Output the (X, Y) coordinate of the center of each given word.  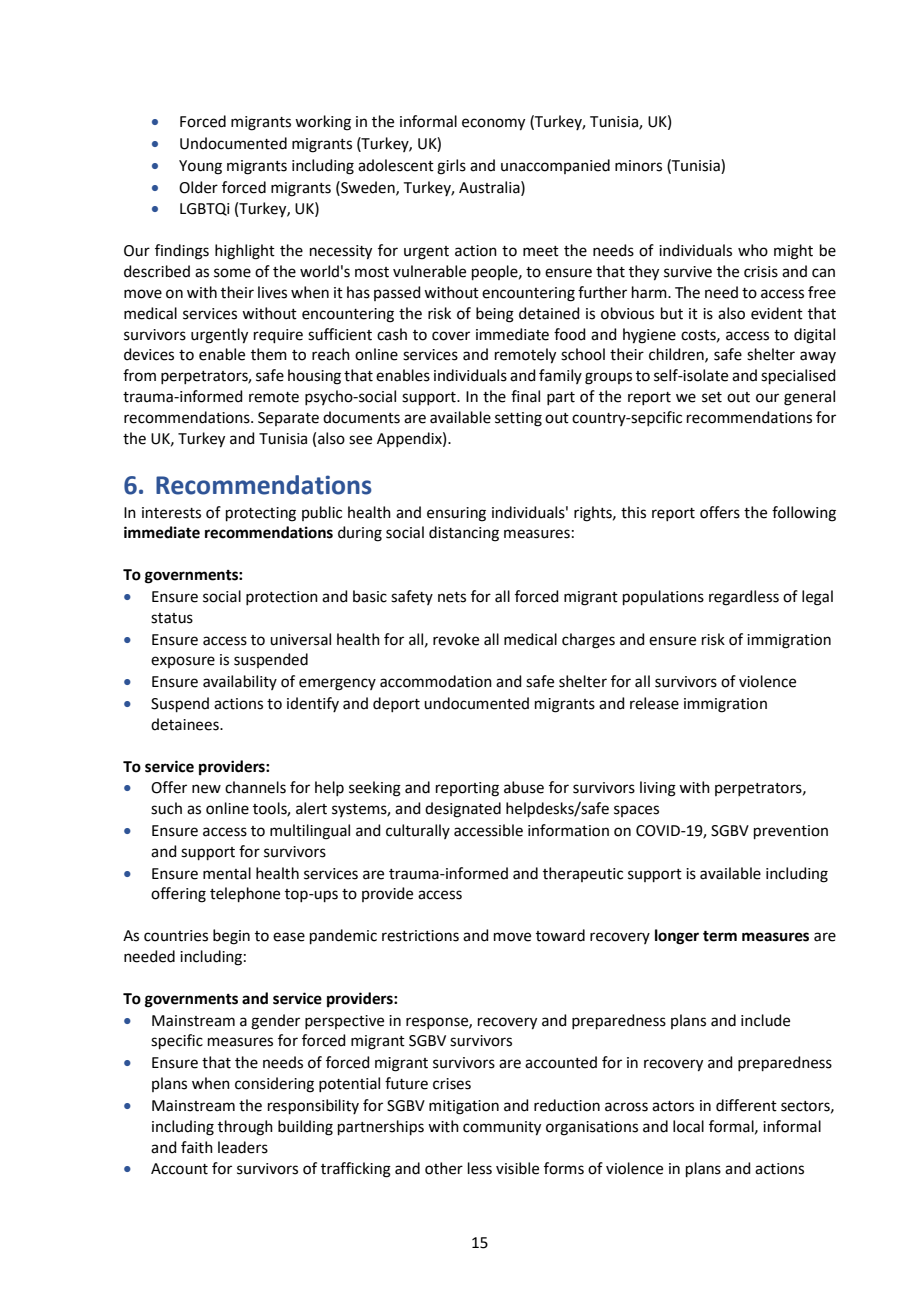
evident (777, 313)
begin (231, 937)
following (804, 514)
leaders (243, 1147)
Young (200, 167)
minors (638, 166)
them (269, 354)
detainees (186, 724)
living (658, 789)
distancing (464, 534)
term (720, 936)
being (495, 315)
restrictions (420, 936)
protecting (261, 514)
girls (451, 167)
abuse (524, 787)
